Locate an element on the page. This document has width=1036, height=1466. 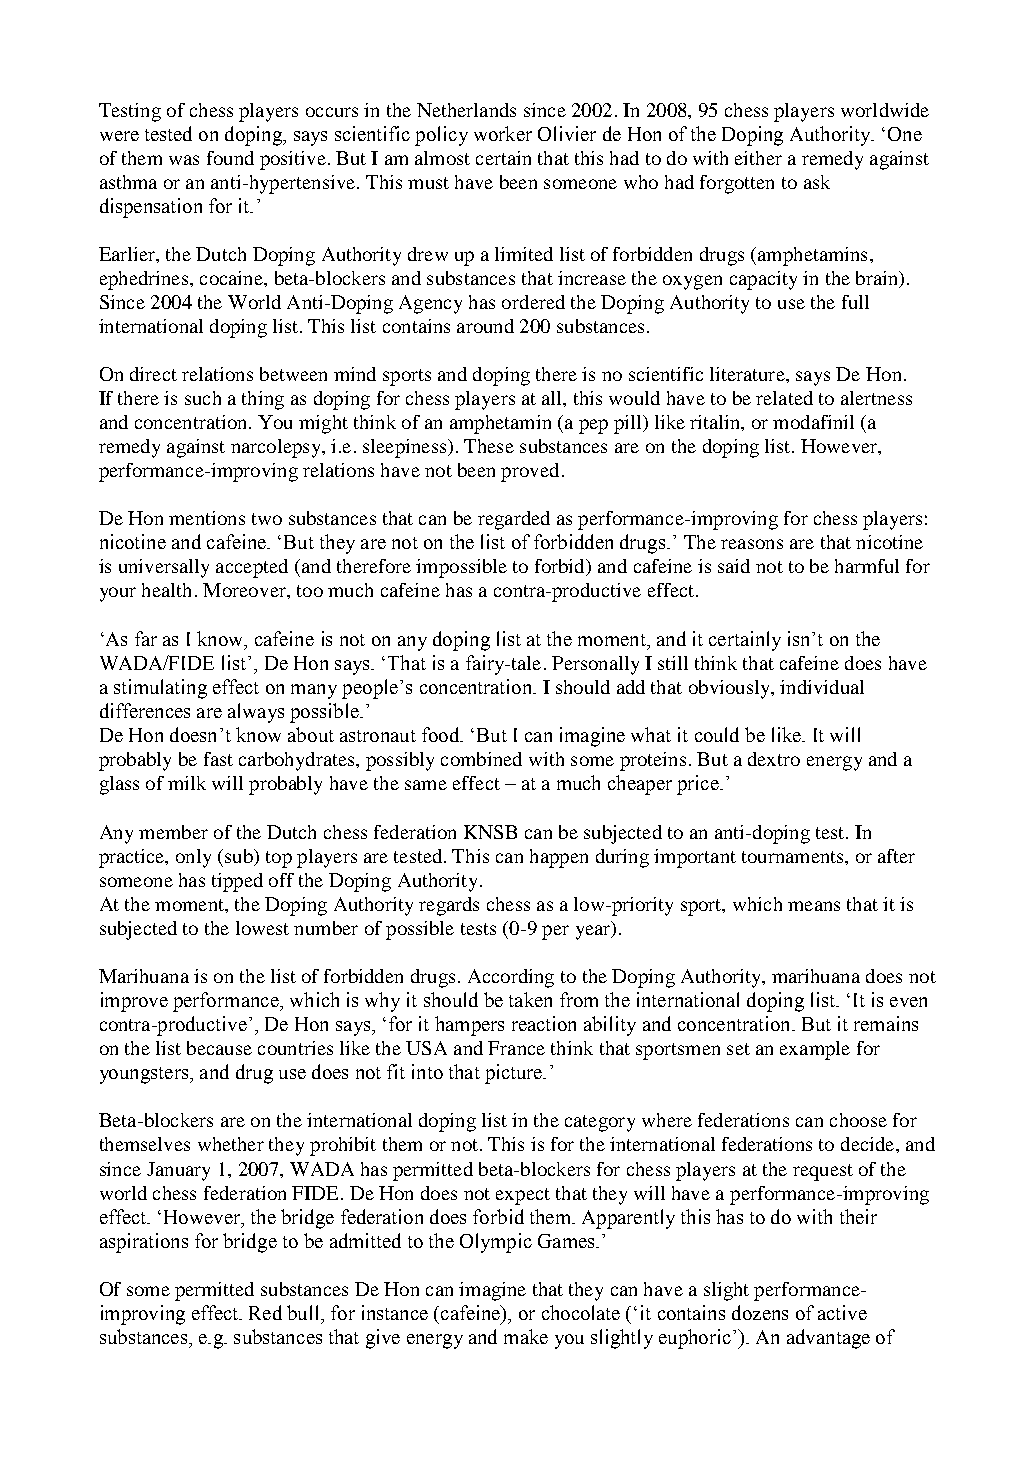
ask is located at coordinates (817, 182).
